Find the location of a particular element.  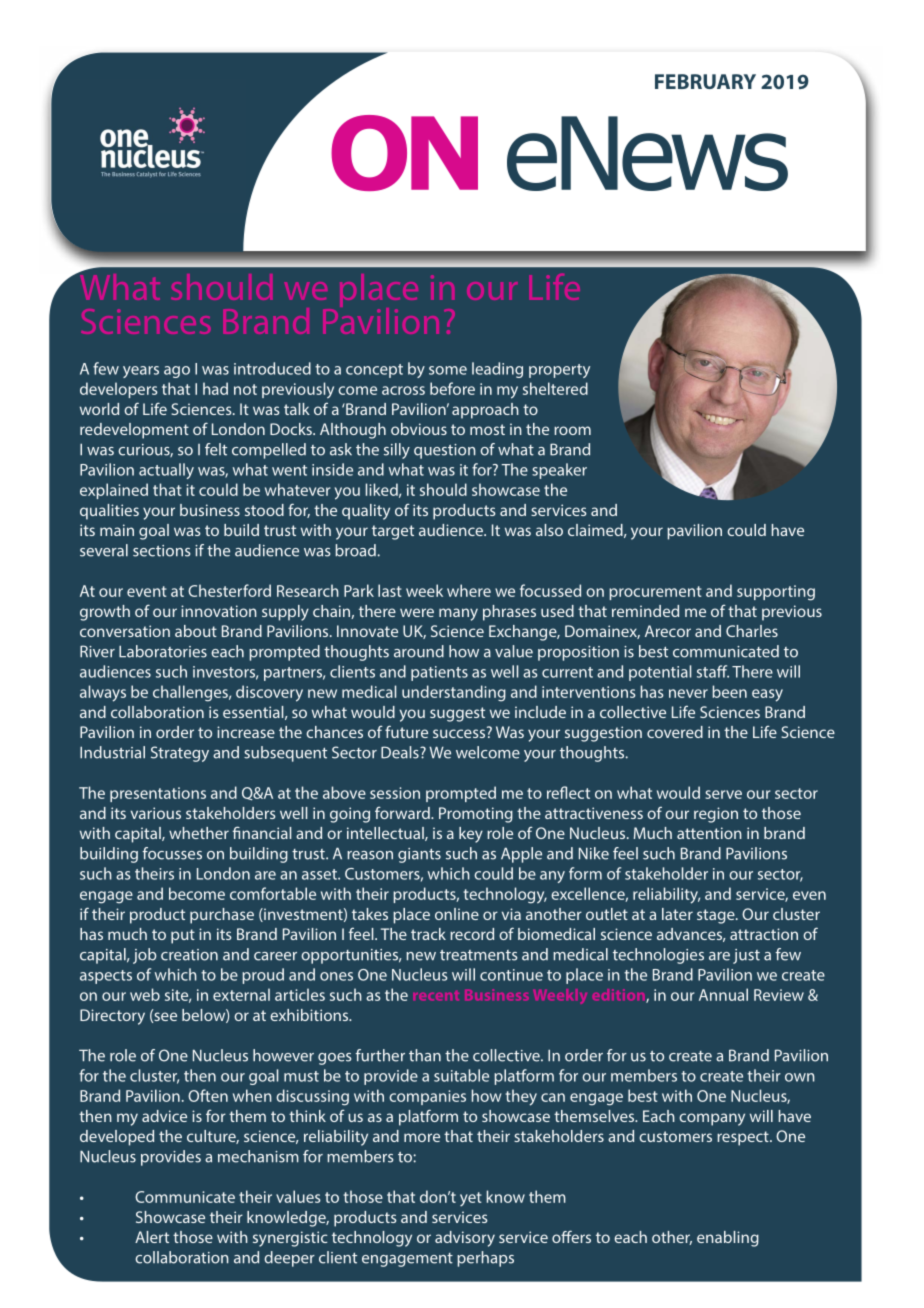

staff is located at coordinates (713, 671).
